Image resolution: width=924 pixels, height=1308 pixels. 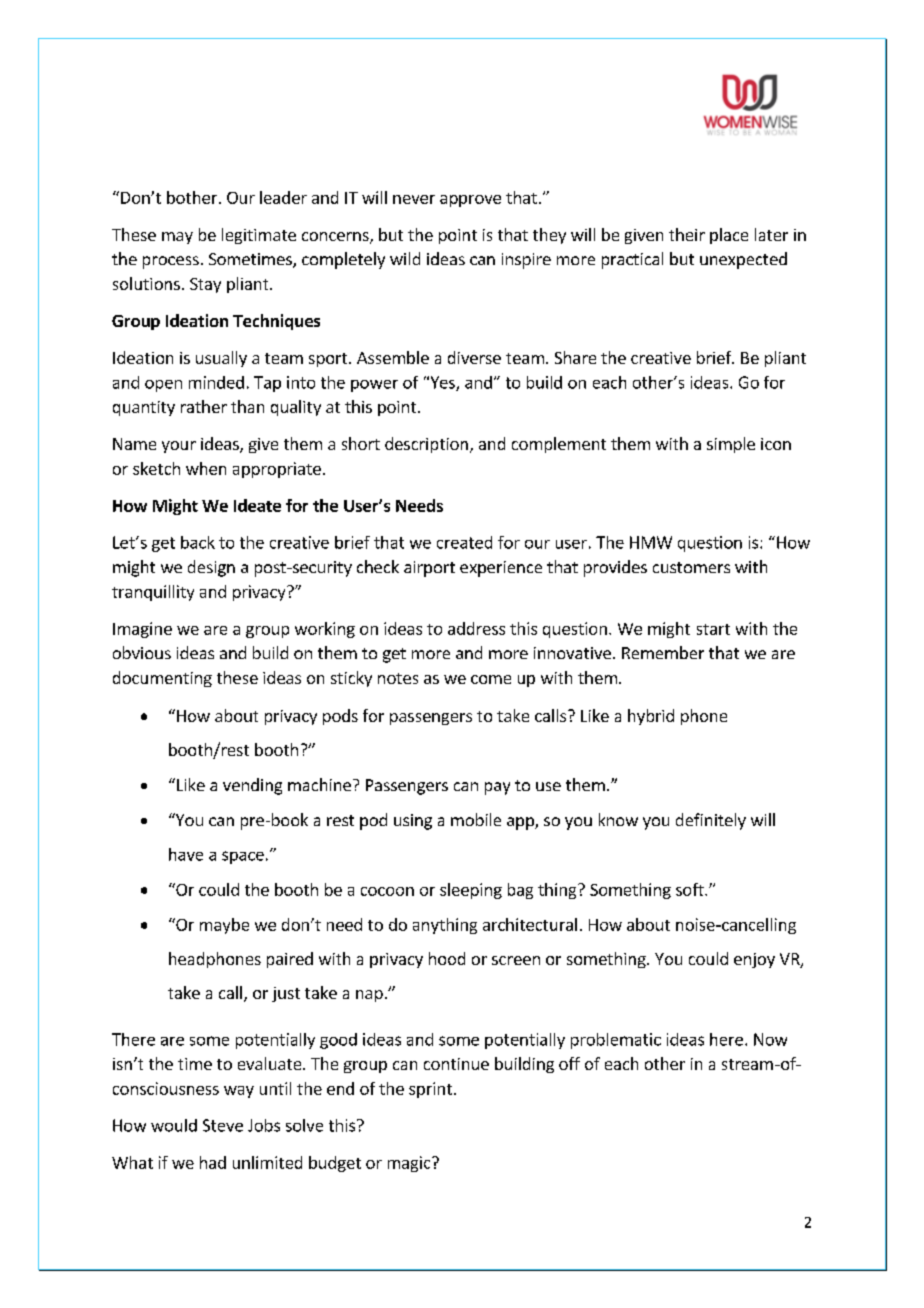 What do you see at coordinates (204, 406) in the page?
I see `rather` at bounding box center [204, 406].
